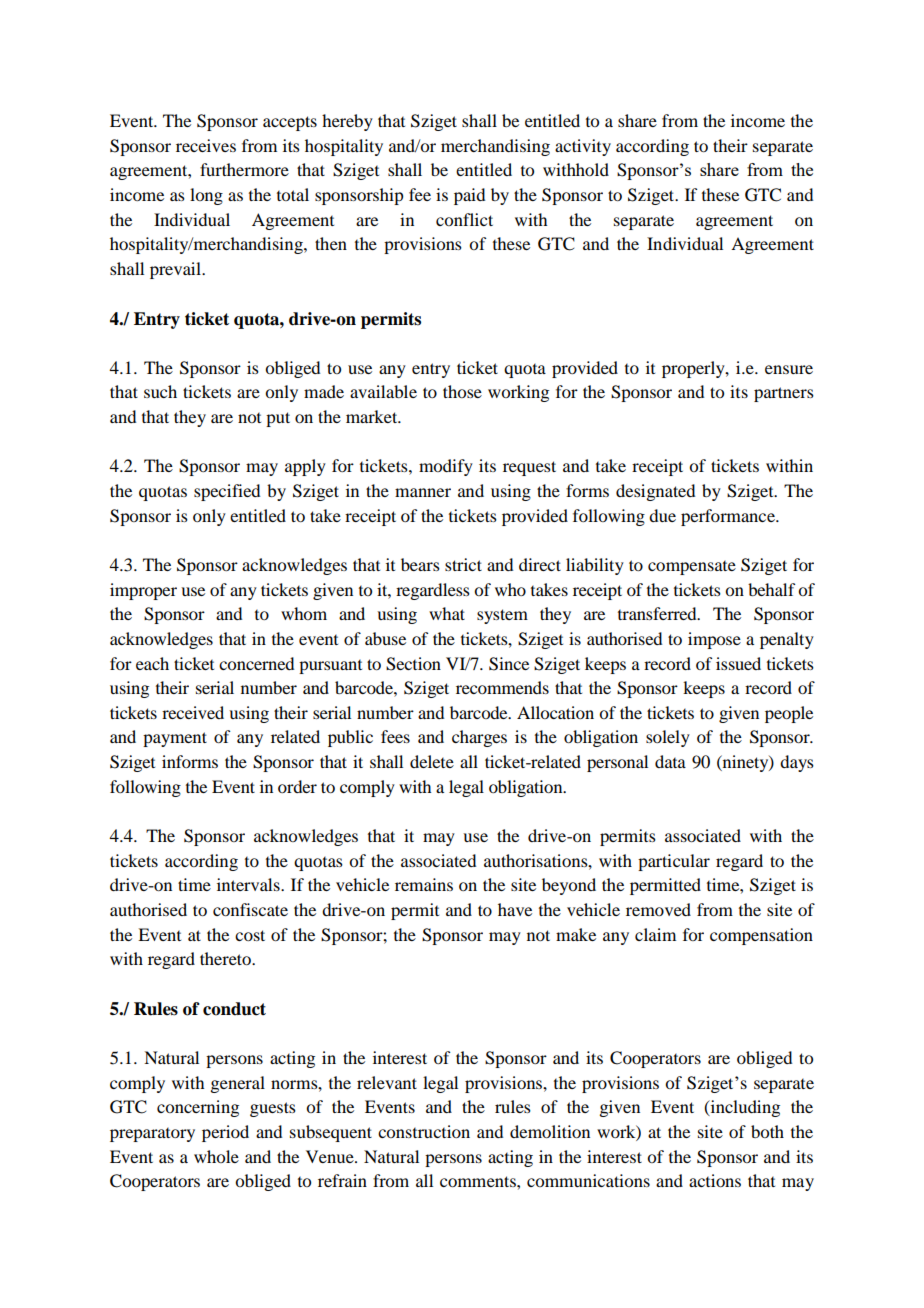 The image size is (924, 1308). Describe the element at coordinates (509, 664) in the screenshot. I see `Since` at that location.
